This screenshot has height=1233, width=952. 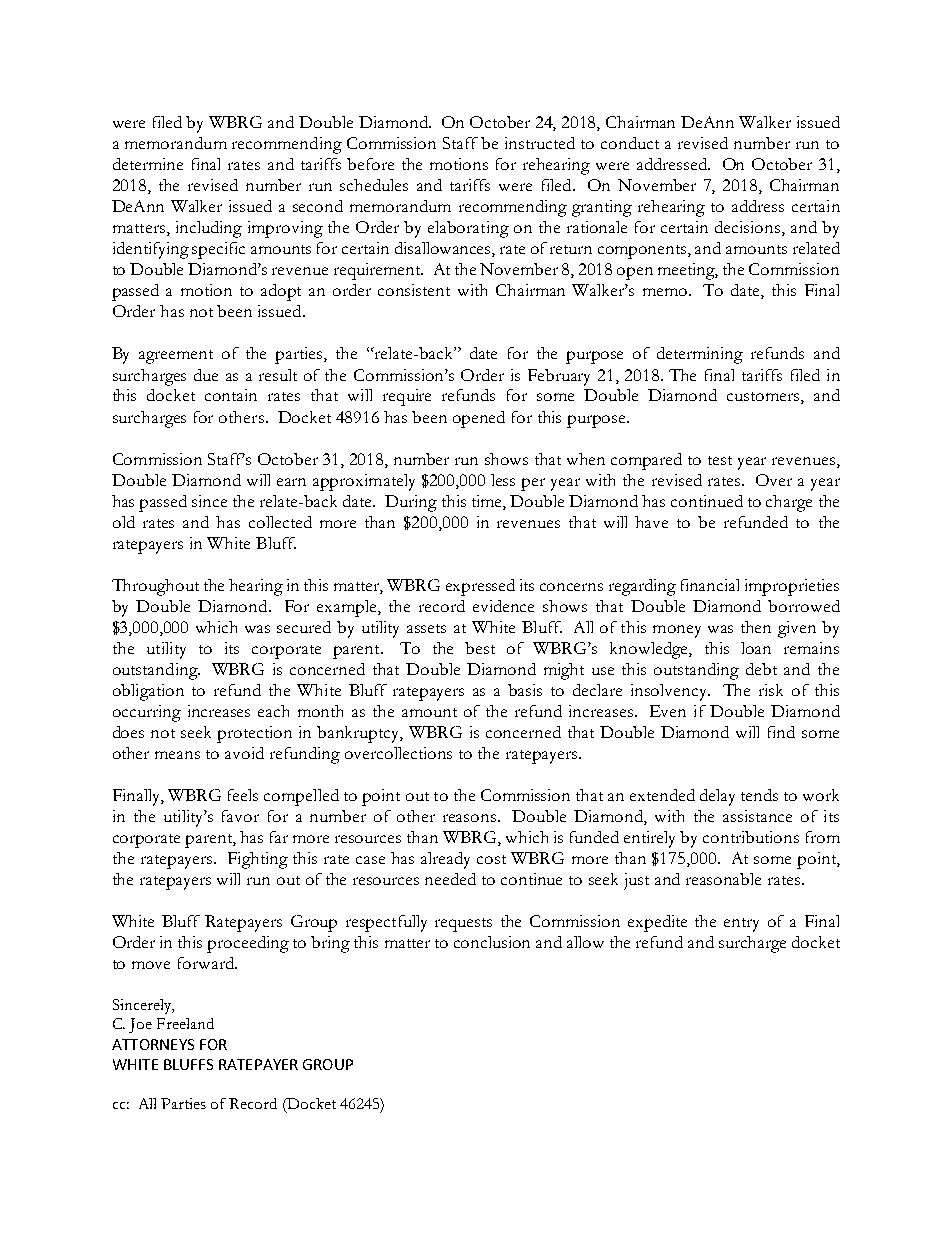 I want to click on expressed, so click(x=480, y=587).
